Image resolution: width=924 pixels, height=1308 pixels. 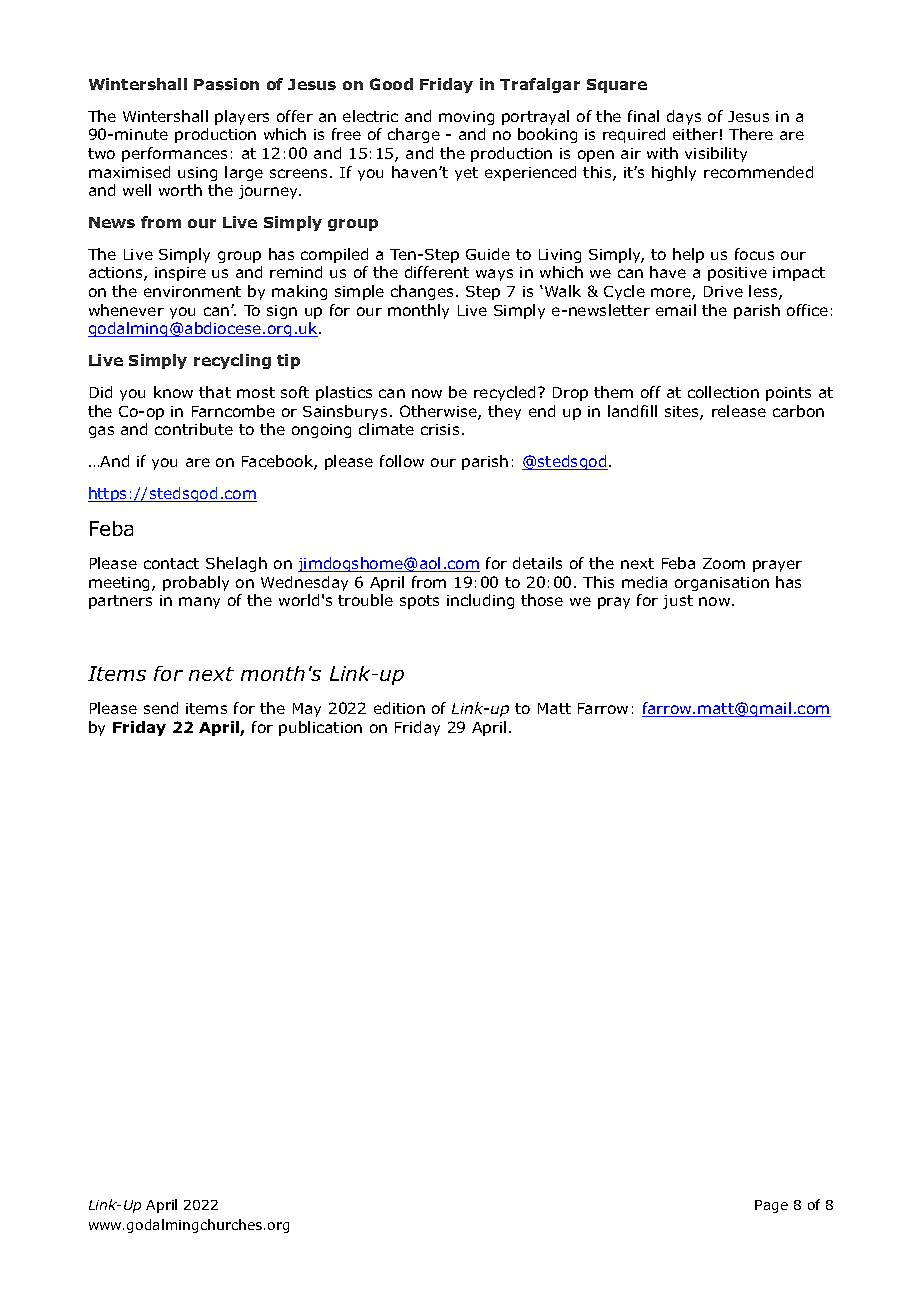 I want to click on contribute, so click(x=194, y=429).
